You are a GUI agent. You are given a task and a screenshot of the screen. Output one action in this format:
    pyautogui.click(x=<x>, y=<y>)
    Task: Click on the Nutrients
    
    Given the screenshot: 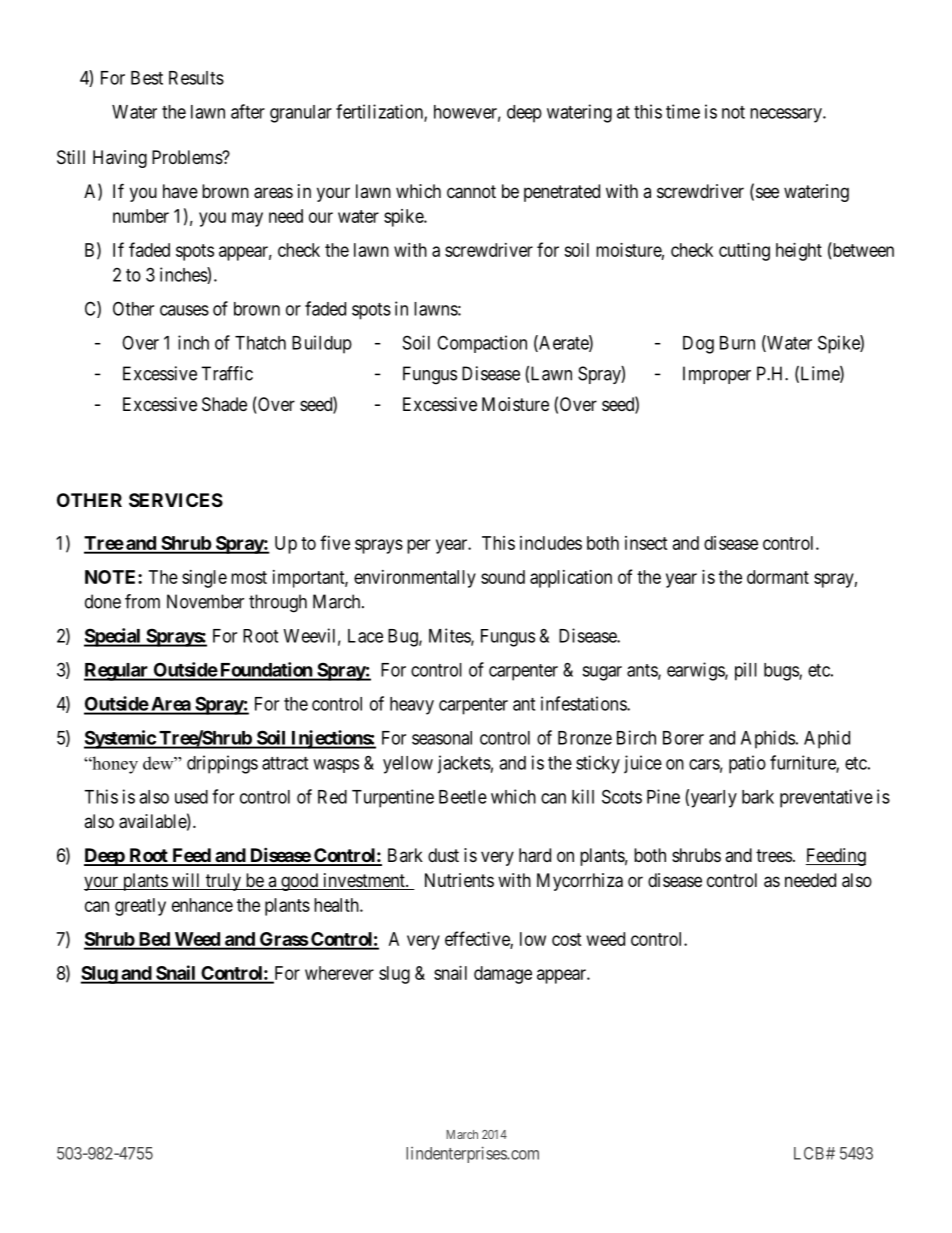 What is the action you would take?
    pyautogui.click(x=459, y=880)
